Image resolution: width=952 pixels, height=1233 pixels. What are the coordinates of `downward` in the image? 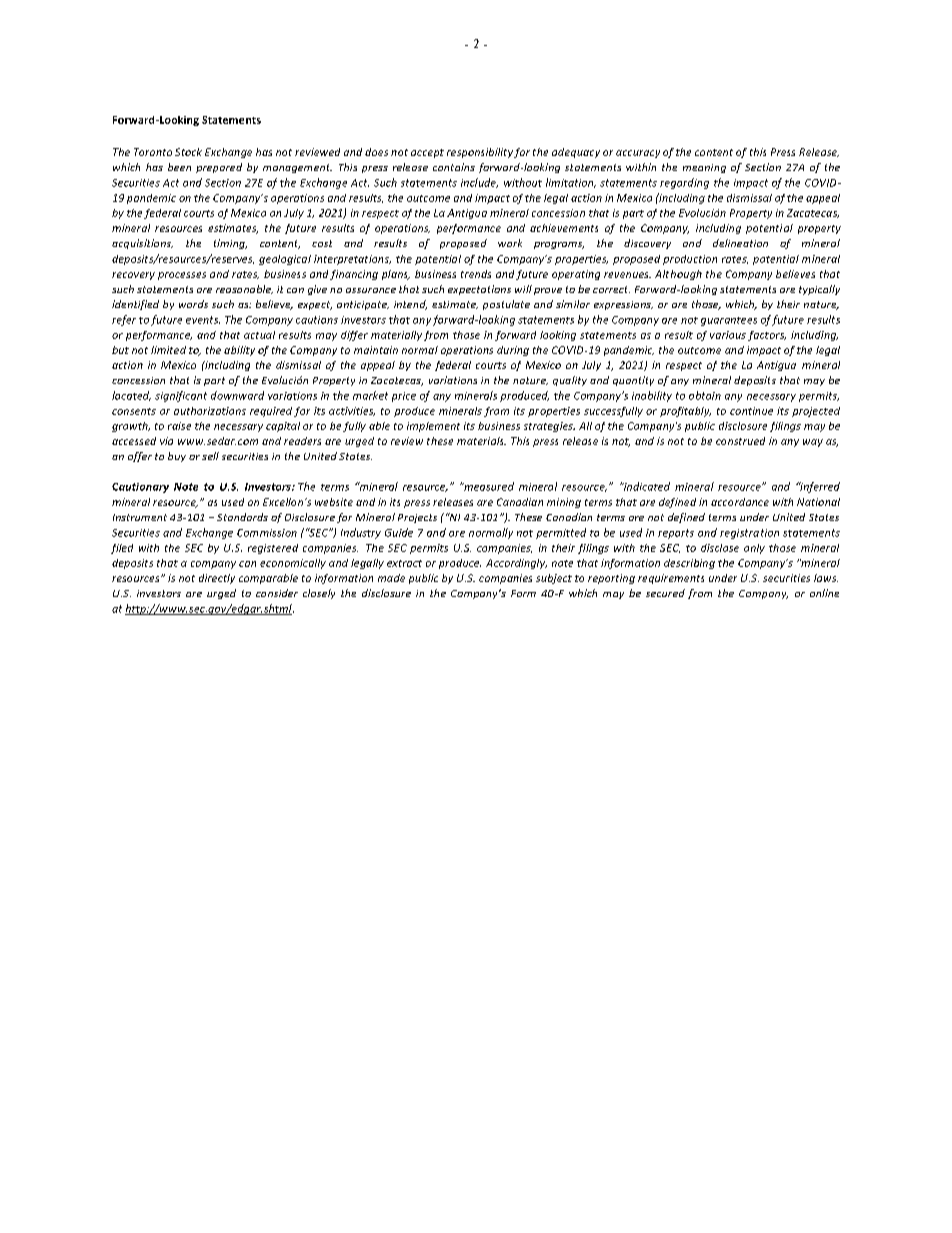 It's located at (237, 395).
